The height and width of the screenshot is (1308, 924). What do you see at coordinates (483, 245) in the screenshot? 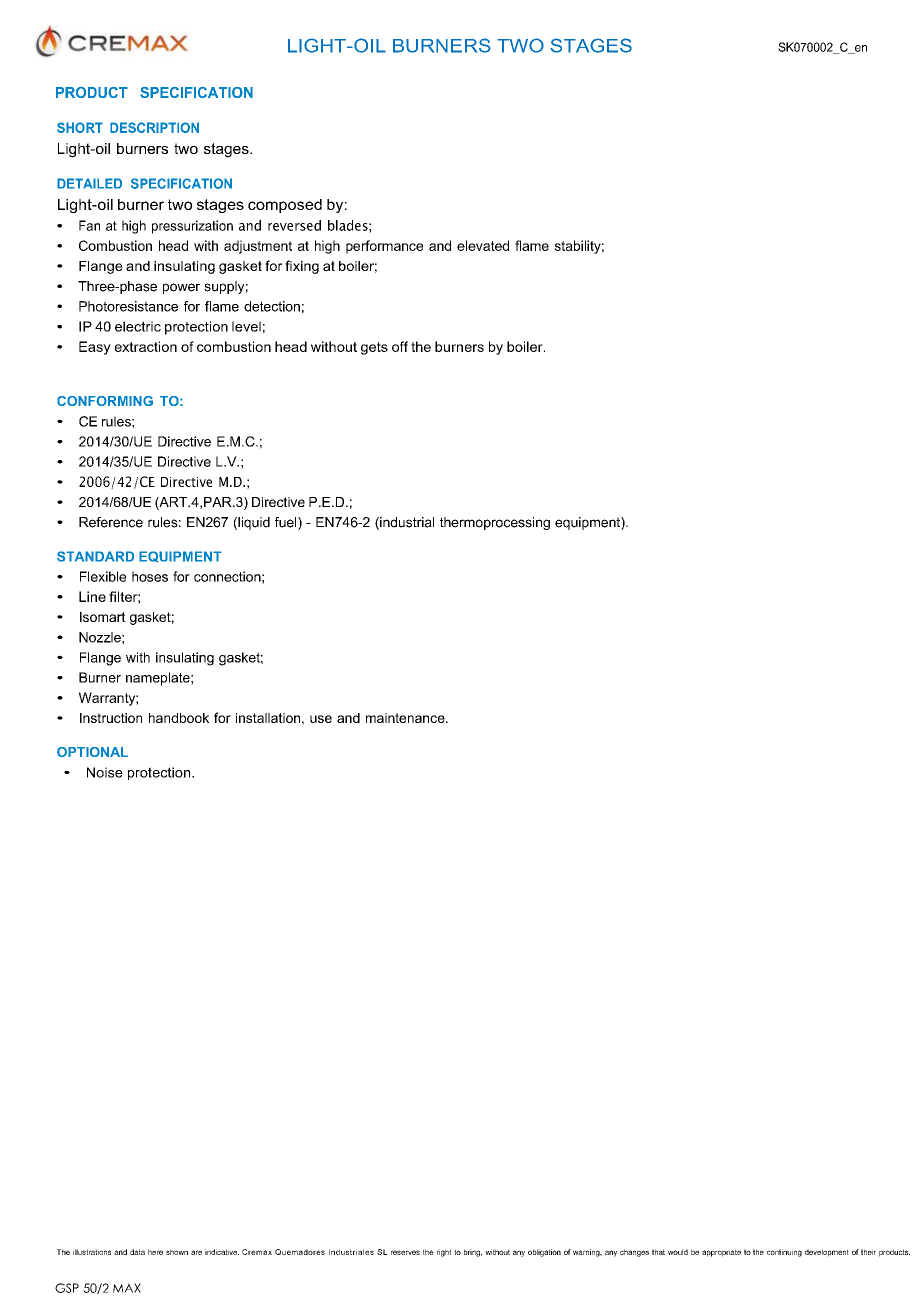
I see `elevated` at bounding box center [483, 245].
